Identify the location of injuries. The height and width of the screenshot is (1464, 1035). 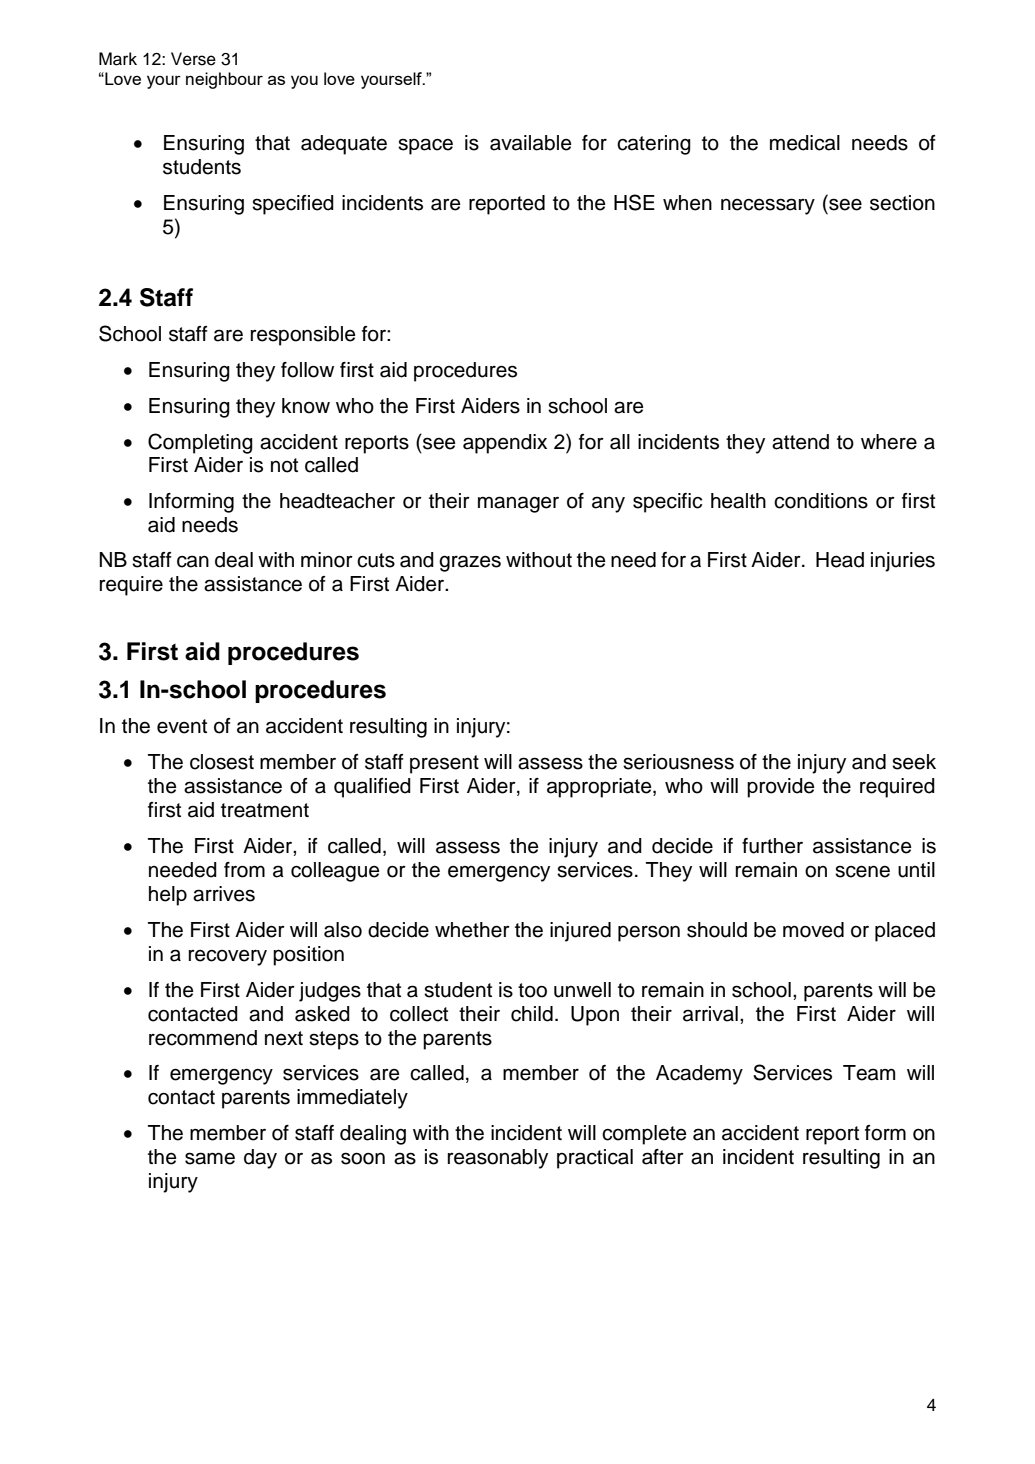
(903, 562).
